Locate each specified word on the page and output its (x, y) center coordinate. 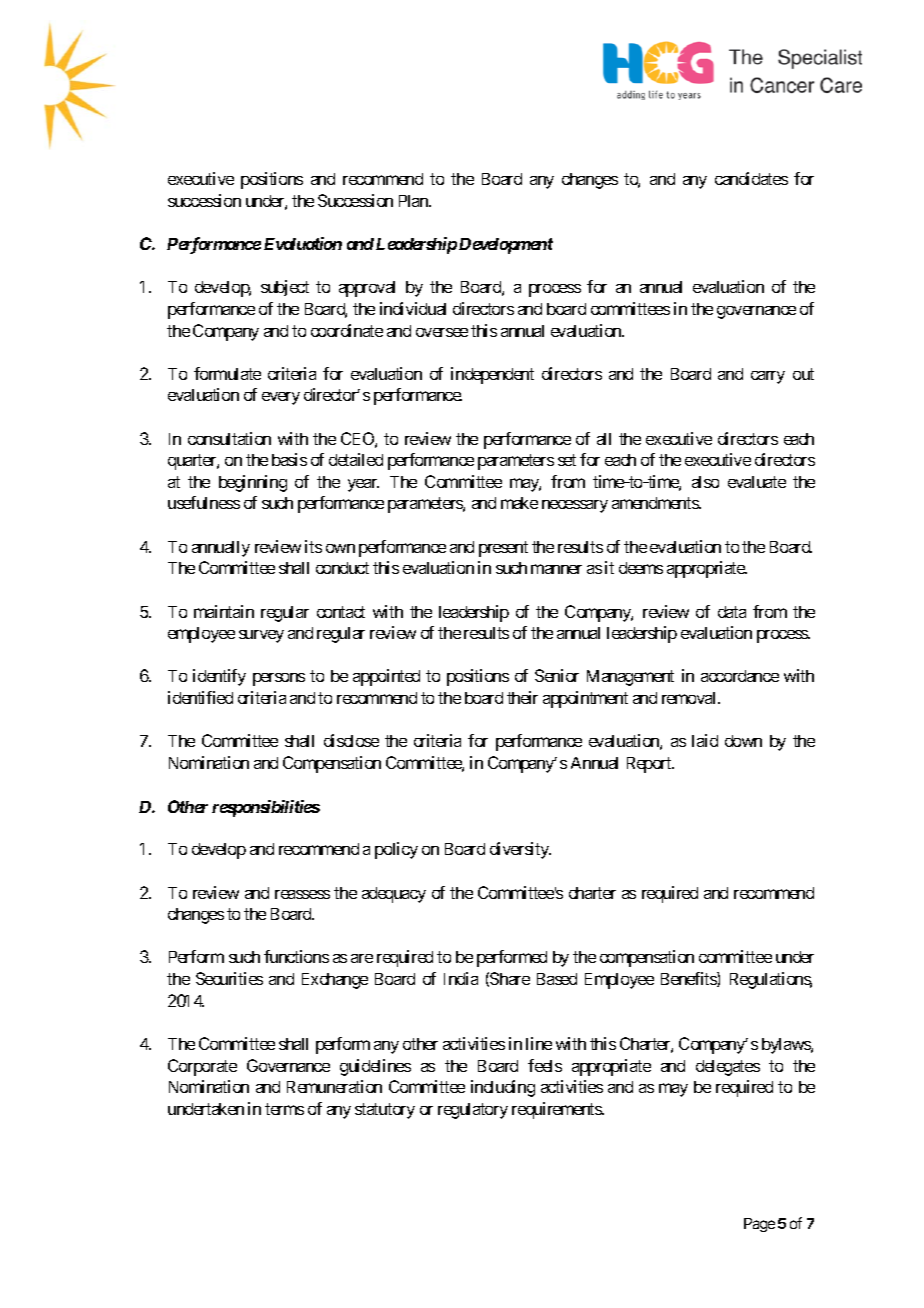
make (519, 503)
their (522, 697)
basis (289, 459)
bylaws (787, 1046)
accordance (740, 676)
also (705, 482)
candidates (751, 178)
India (461, 978)
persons (279, 679)
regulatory (473, 1111)
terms (284, 1109)
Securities (229, 978)
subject (285, 288)
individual (413, 308)
